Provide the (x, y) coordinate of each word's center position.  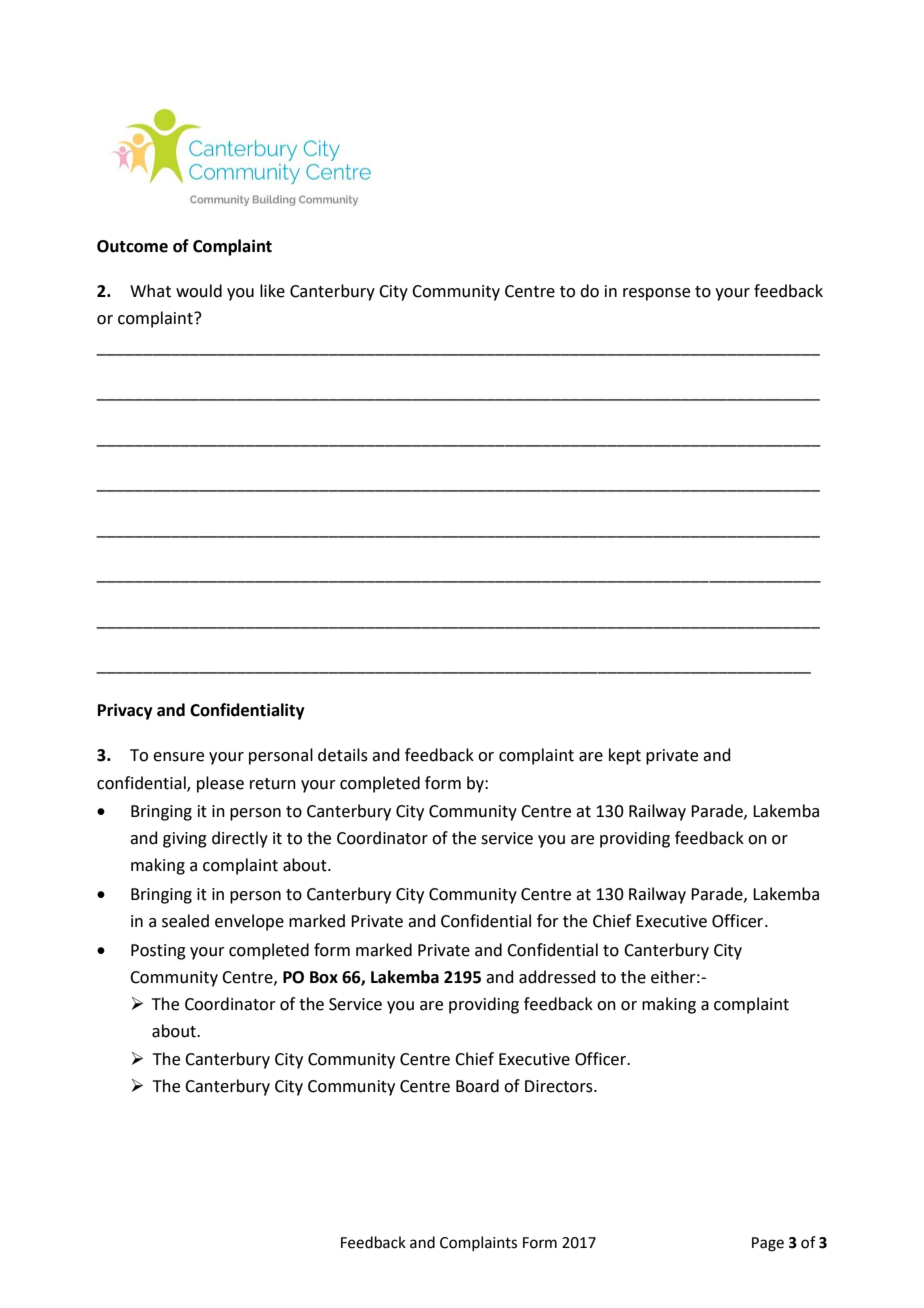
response (656, 294)
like (272, 291)
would (199, 291)
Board (477, 1086)
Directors (560, 1086)
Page (768, 1244)
